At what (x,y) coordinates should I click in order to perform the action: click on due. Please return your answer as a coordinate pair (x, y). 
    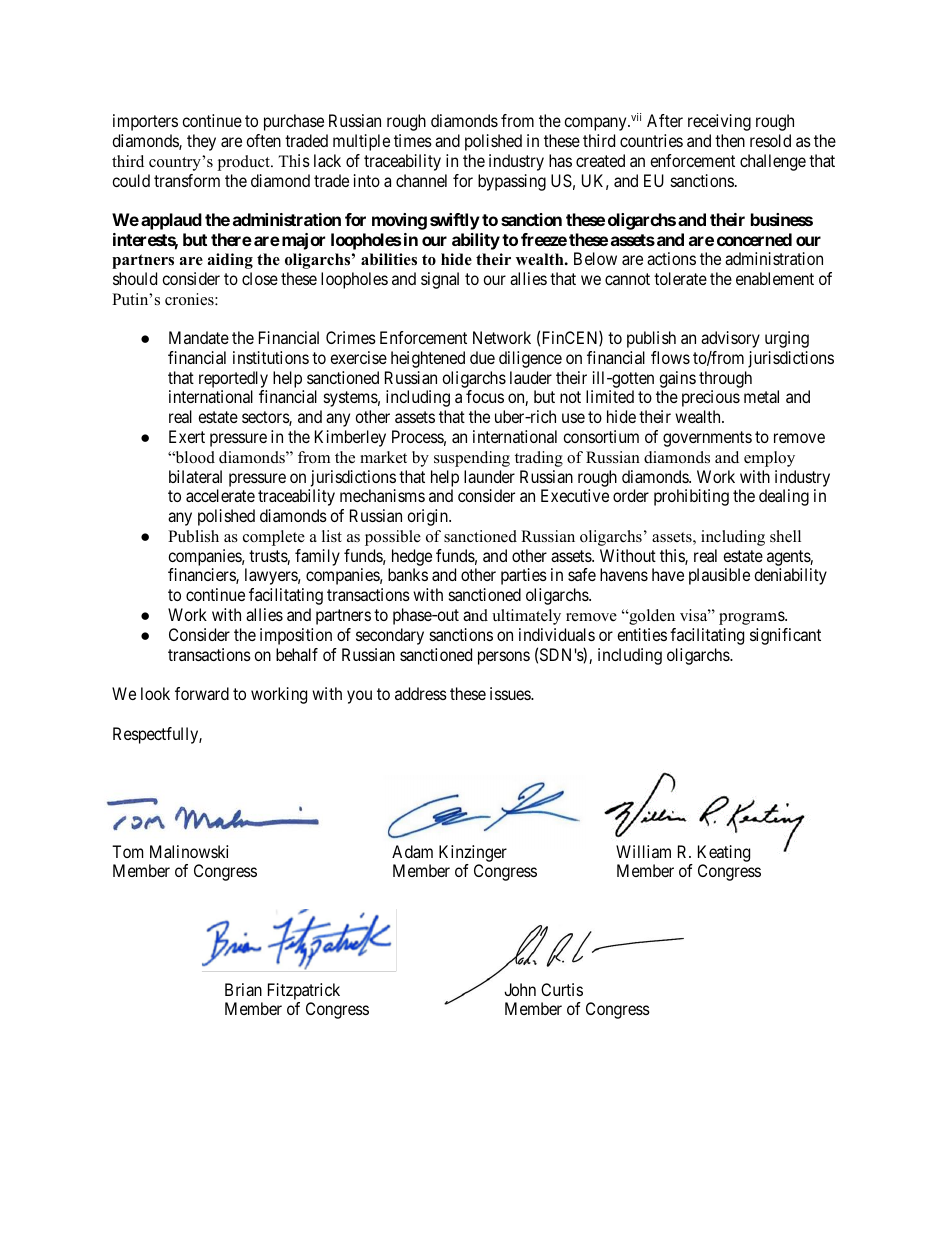
    Looking at the image, I should click on (482, 357).
